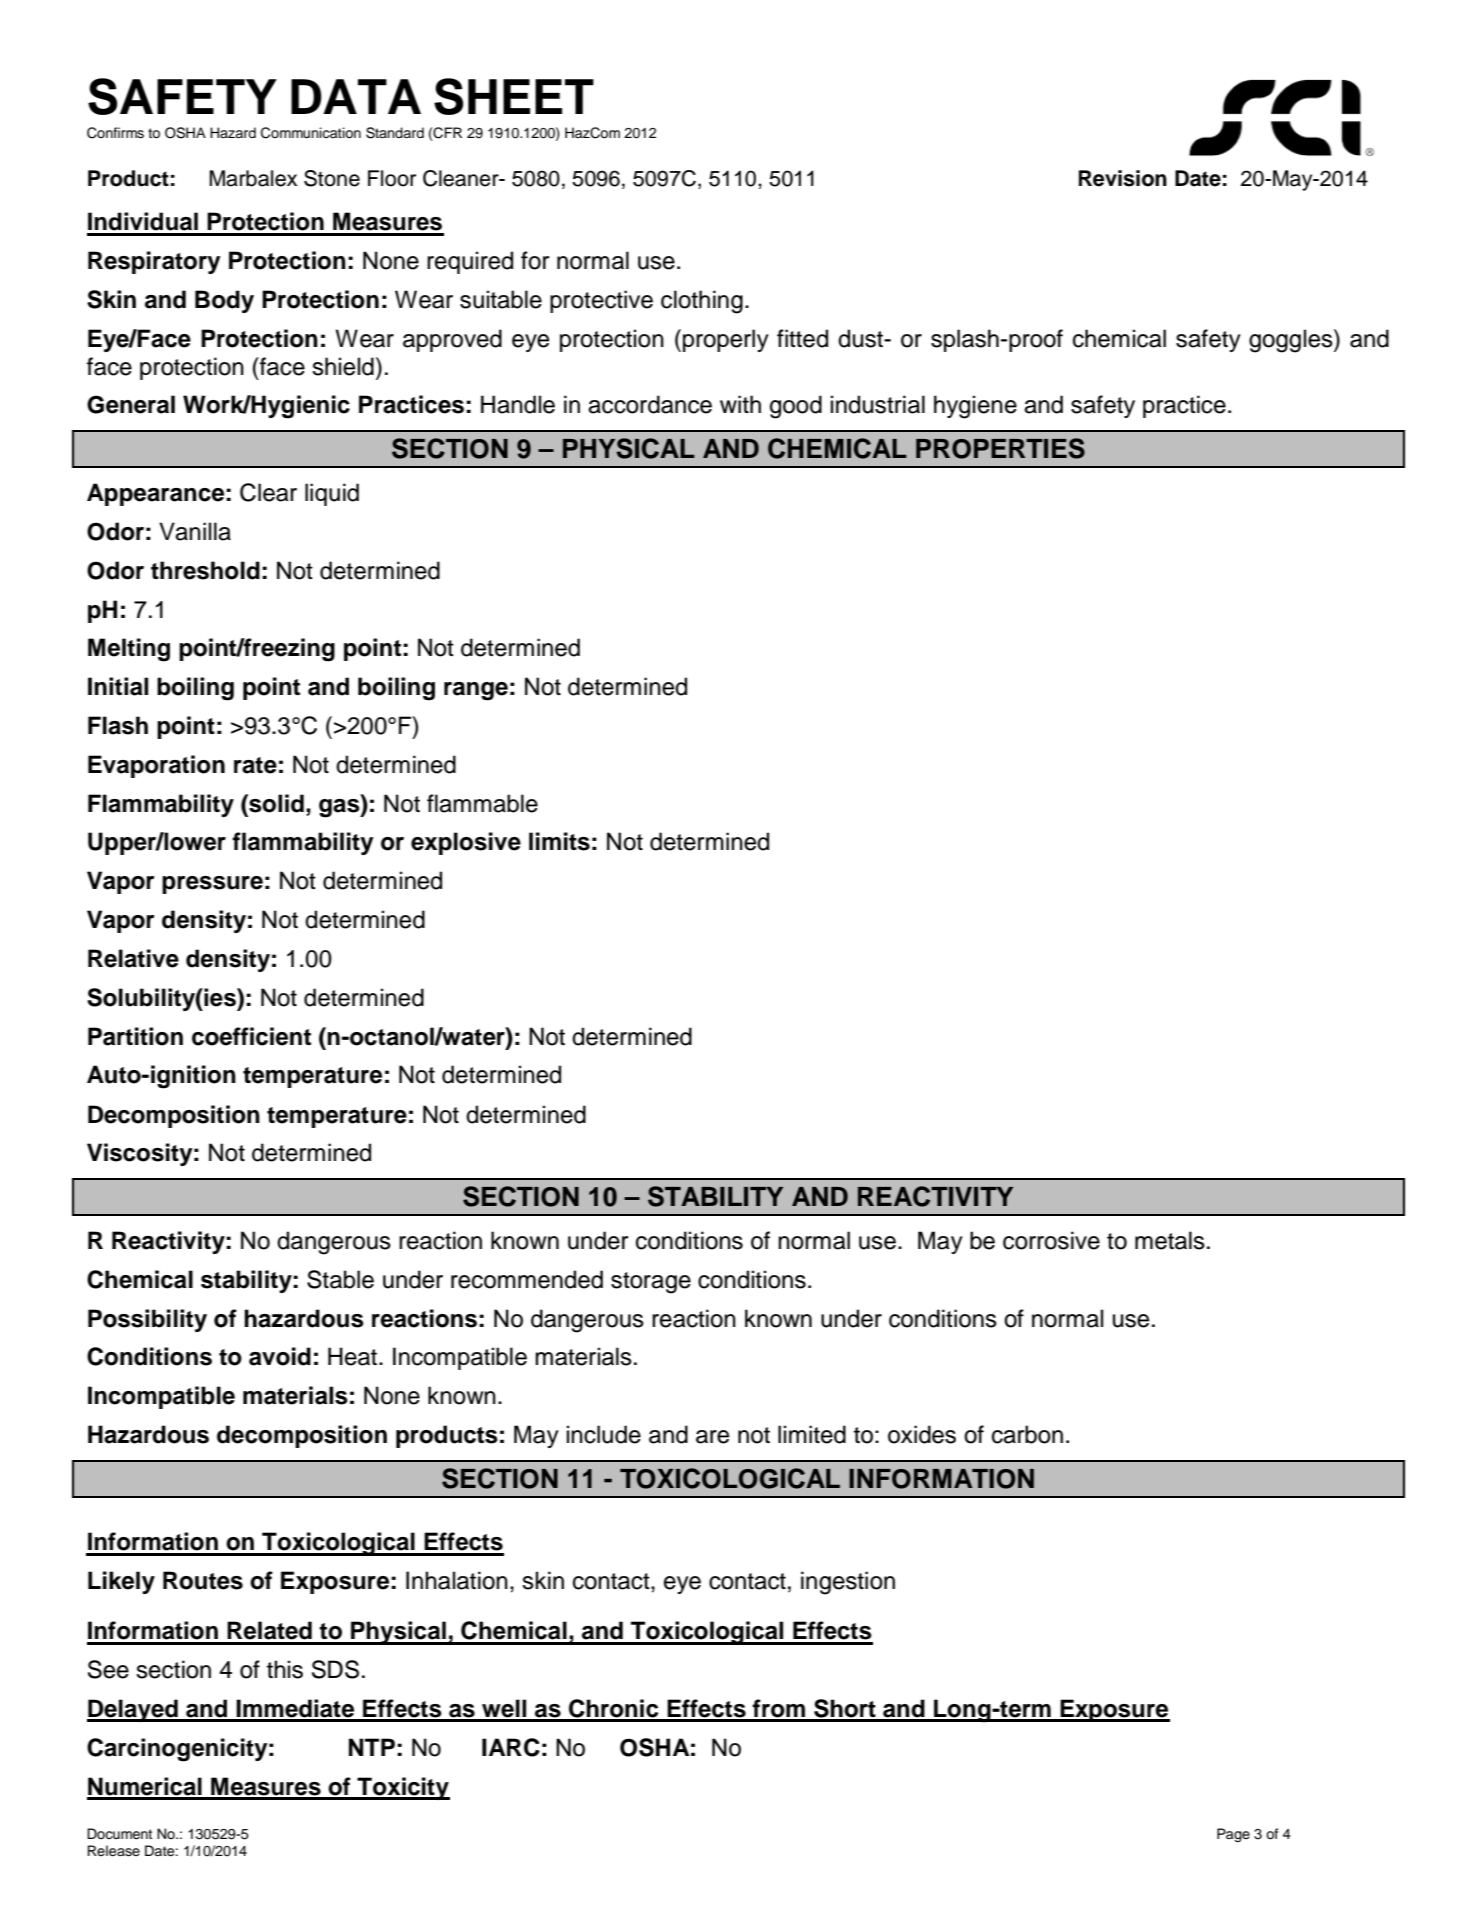 Image resolution: width=1477 pixels, height=1911 pixels. Describe the element at coordinates (1027, 1434) in the page. I see `carbon` at that location.
